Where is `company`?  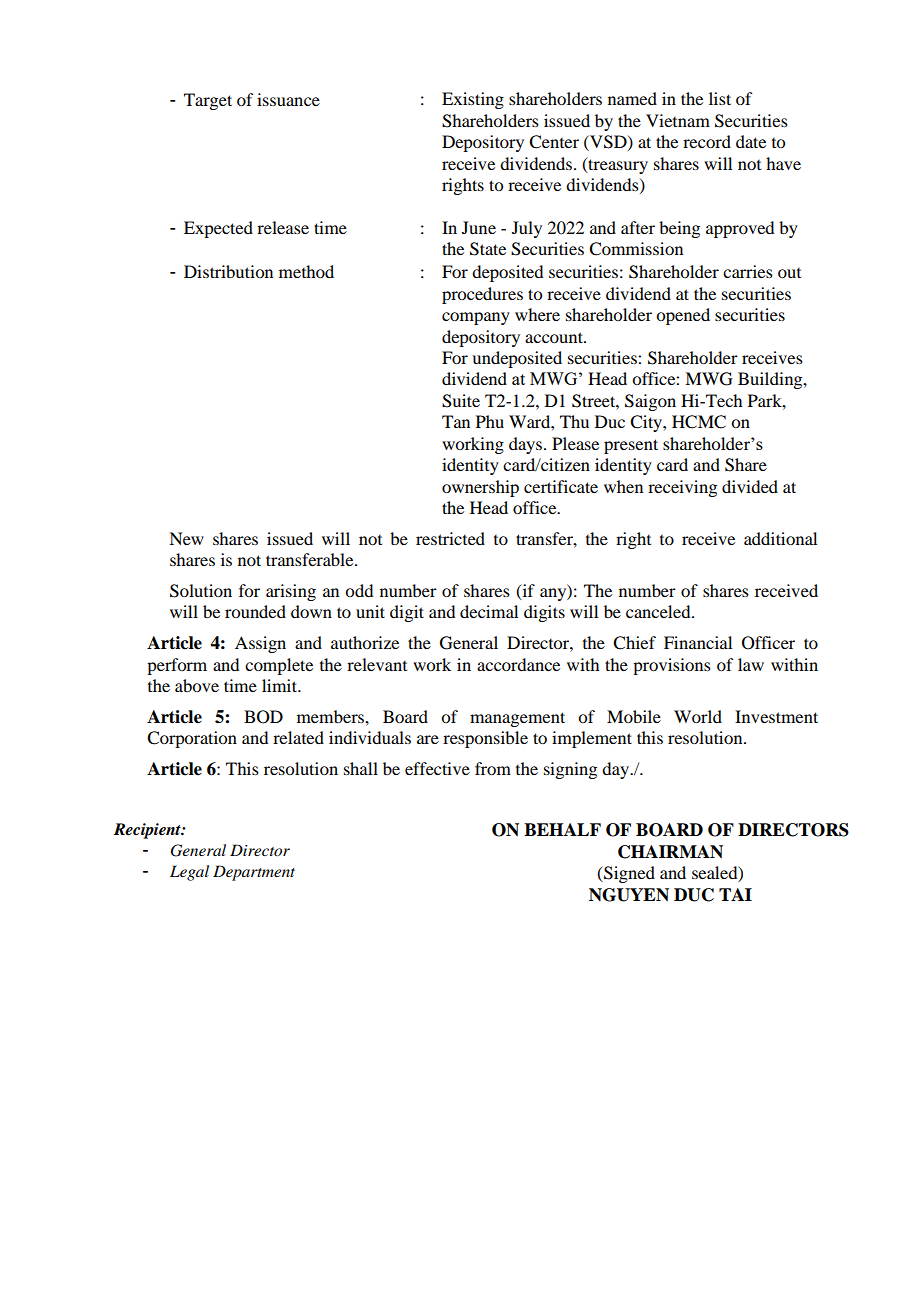
company is located at coordinates (476, 318).
